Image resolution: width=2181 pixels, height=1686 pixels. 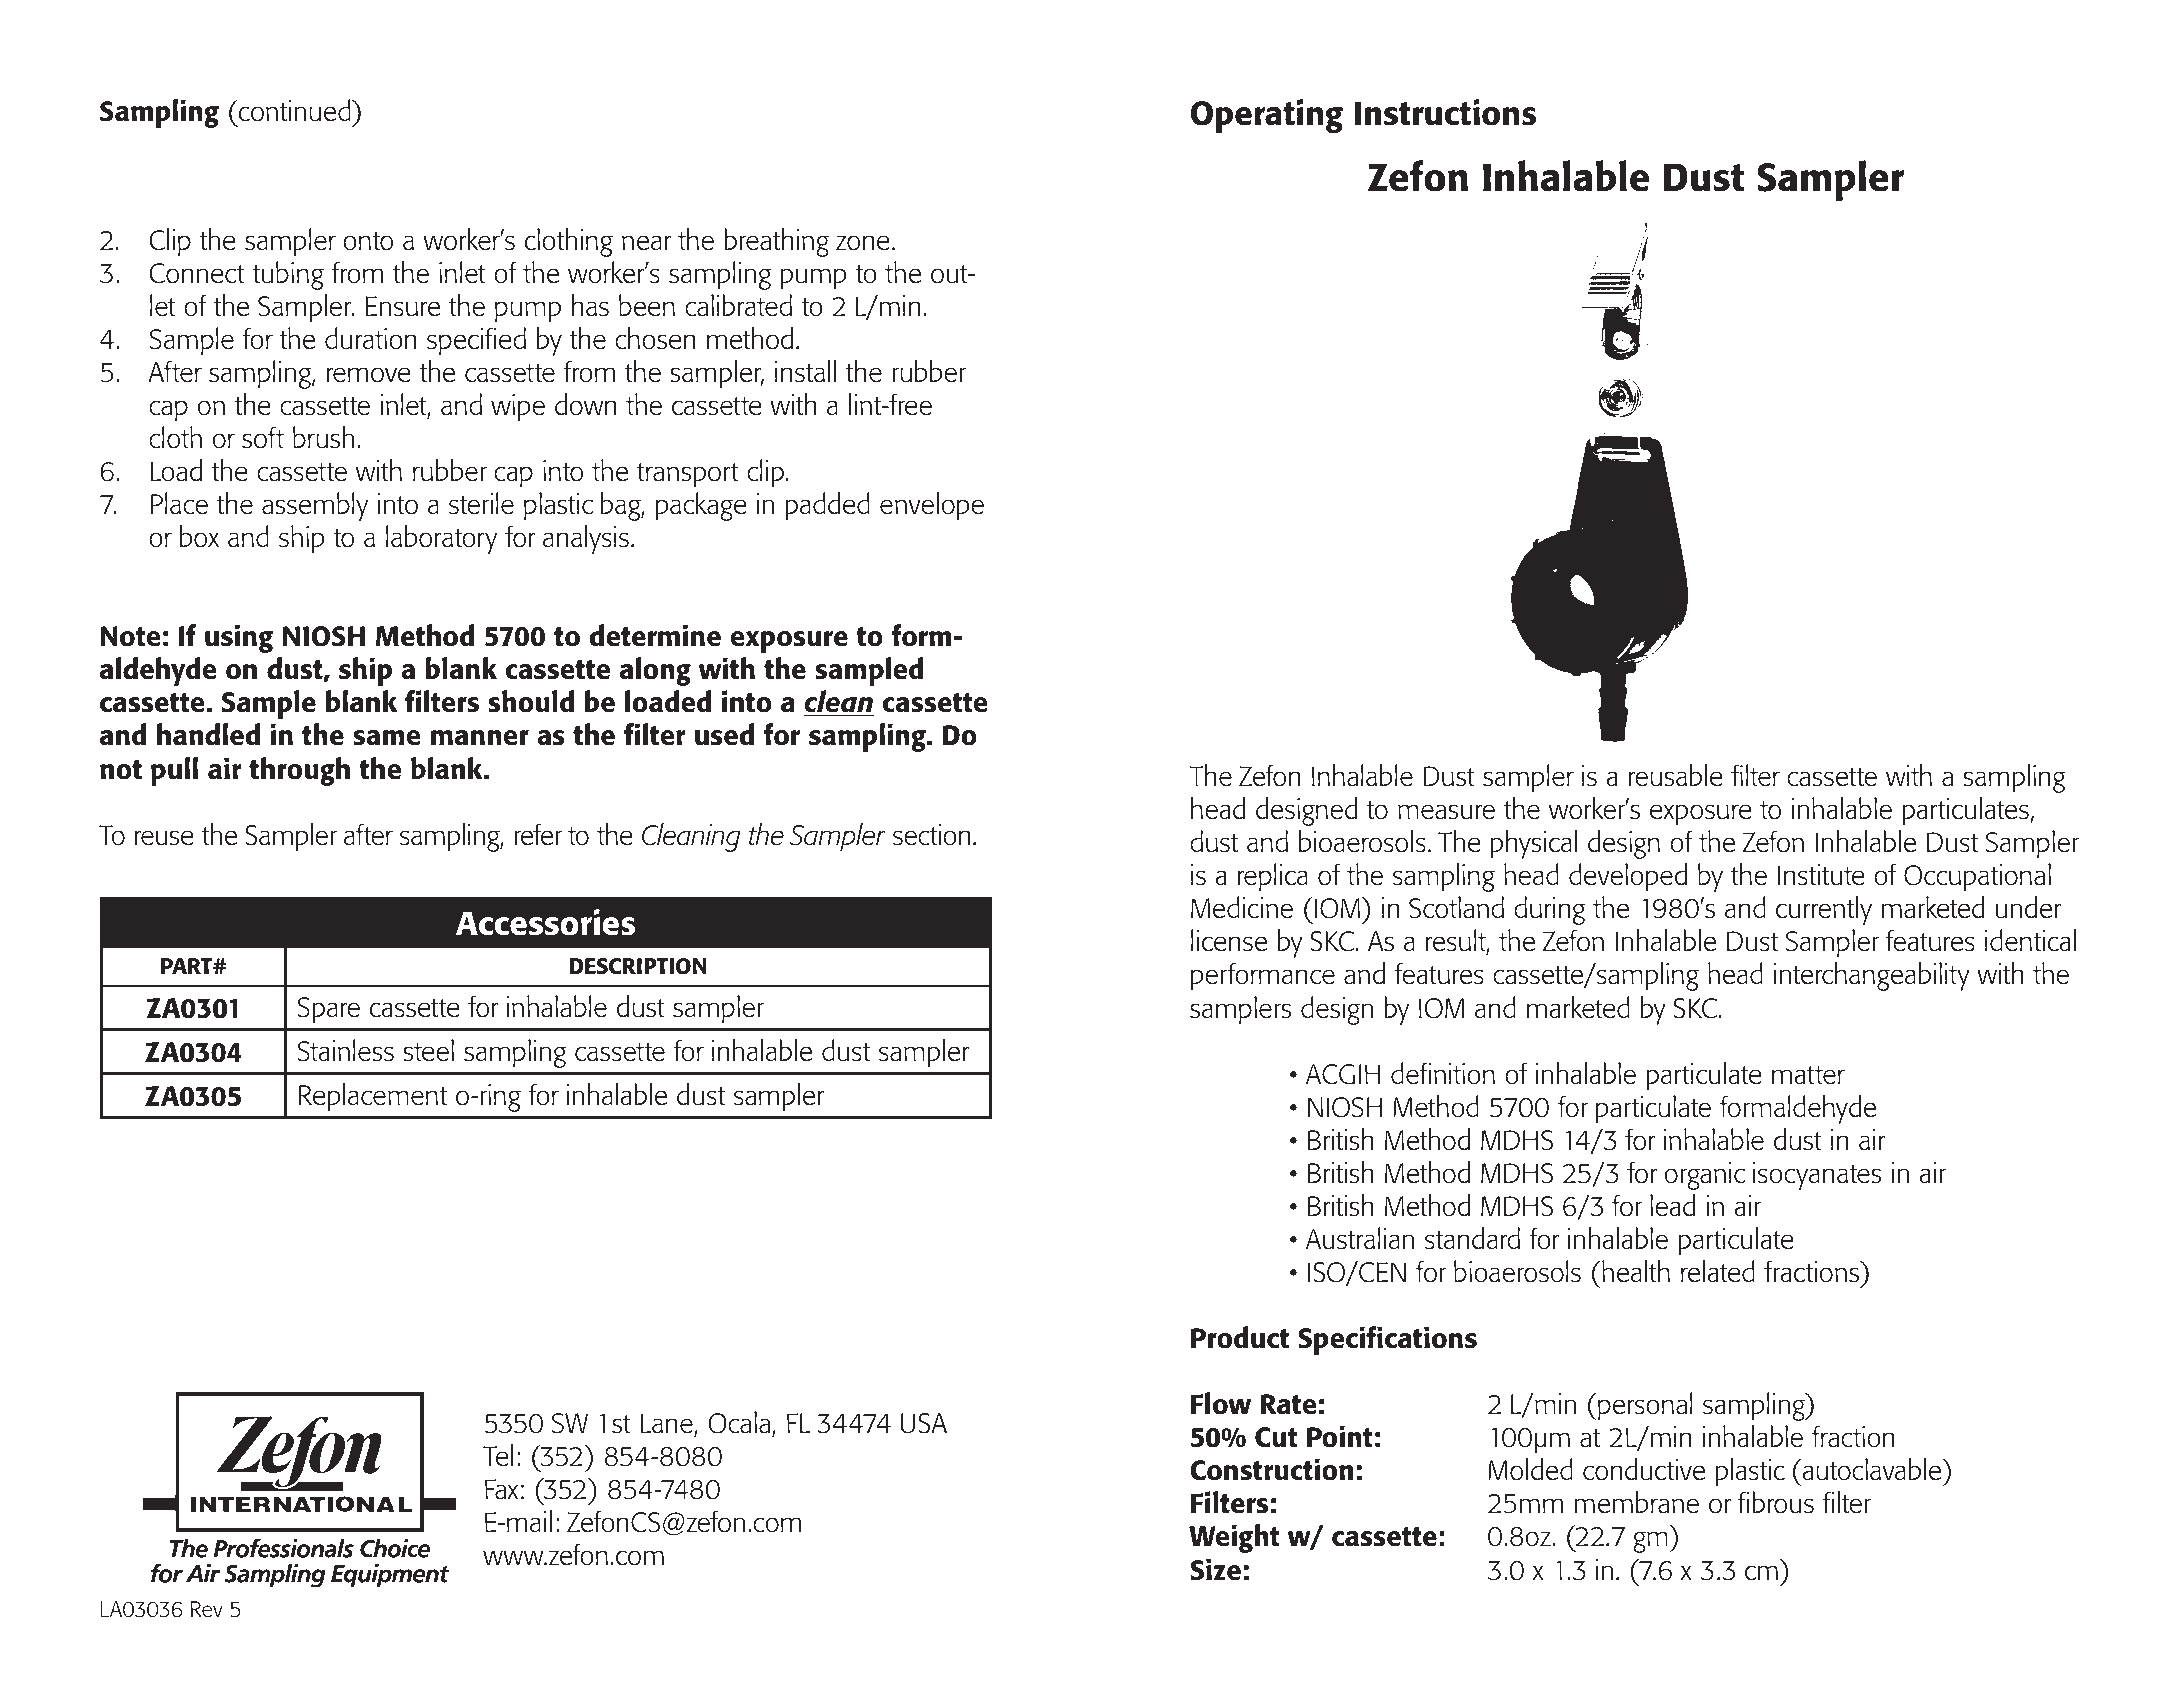 I want to click on assembly, so click(x=315, y=506).
